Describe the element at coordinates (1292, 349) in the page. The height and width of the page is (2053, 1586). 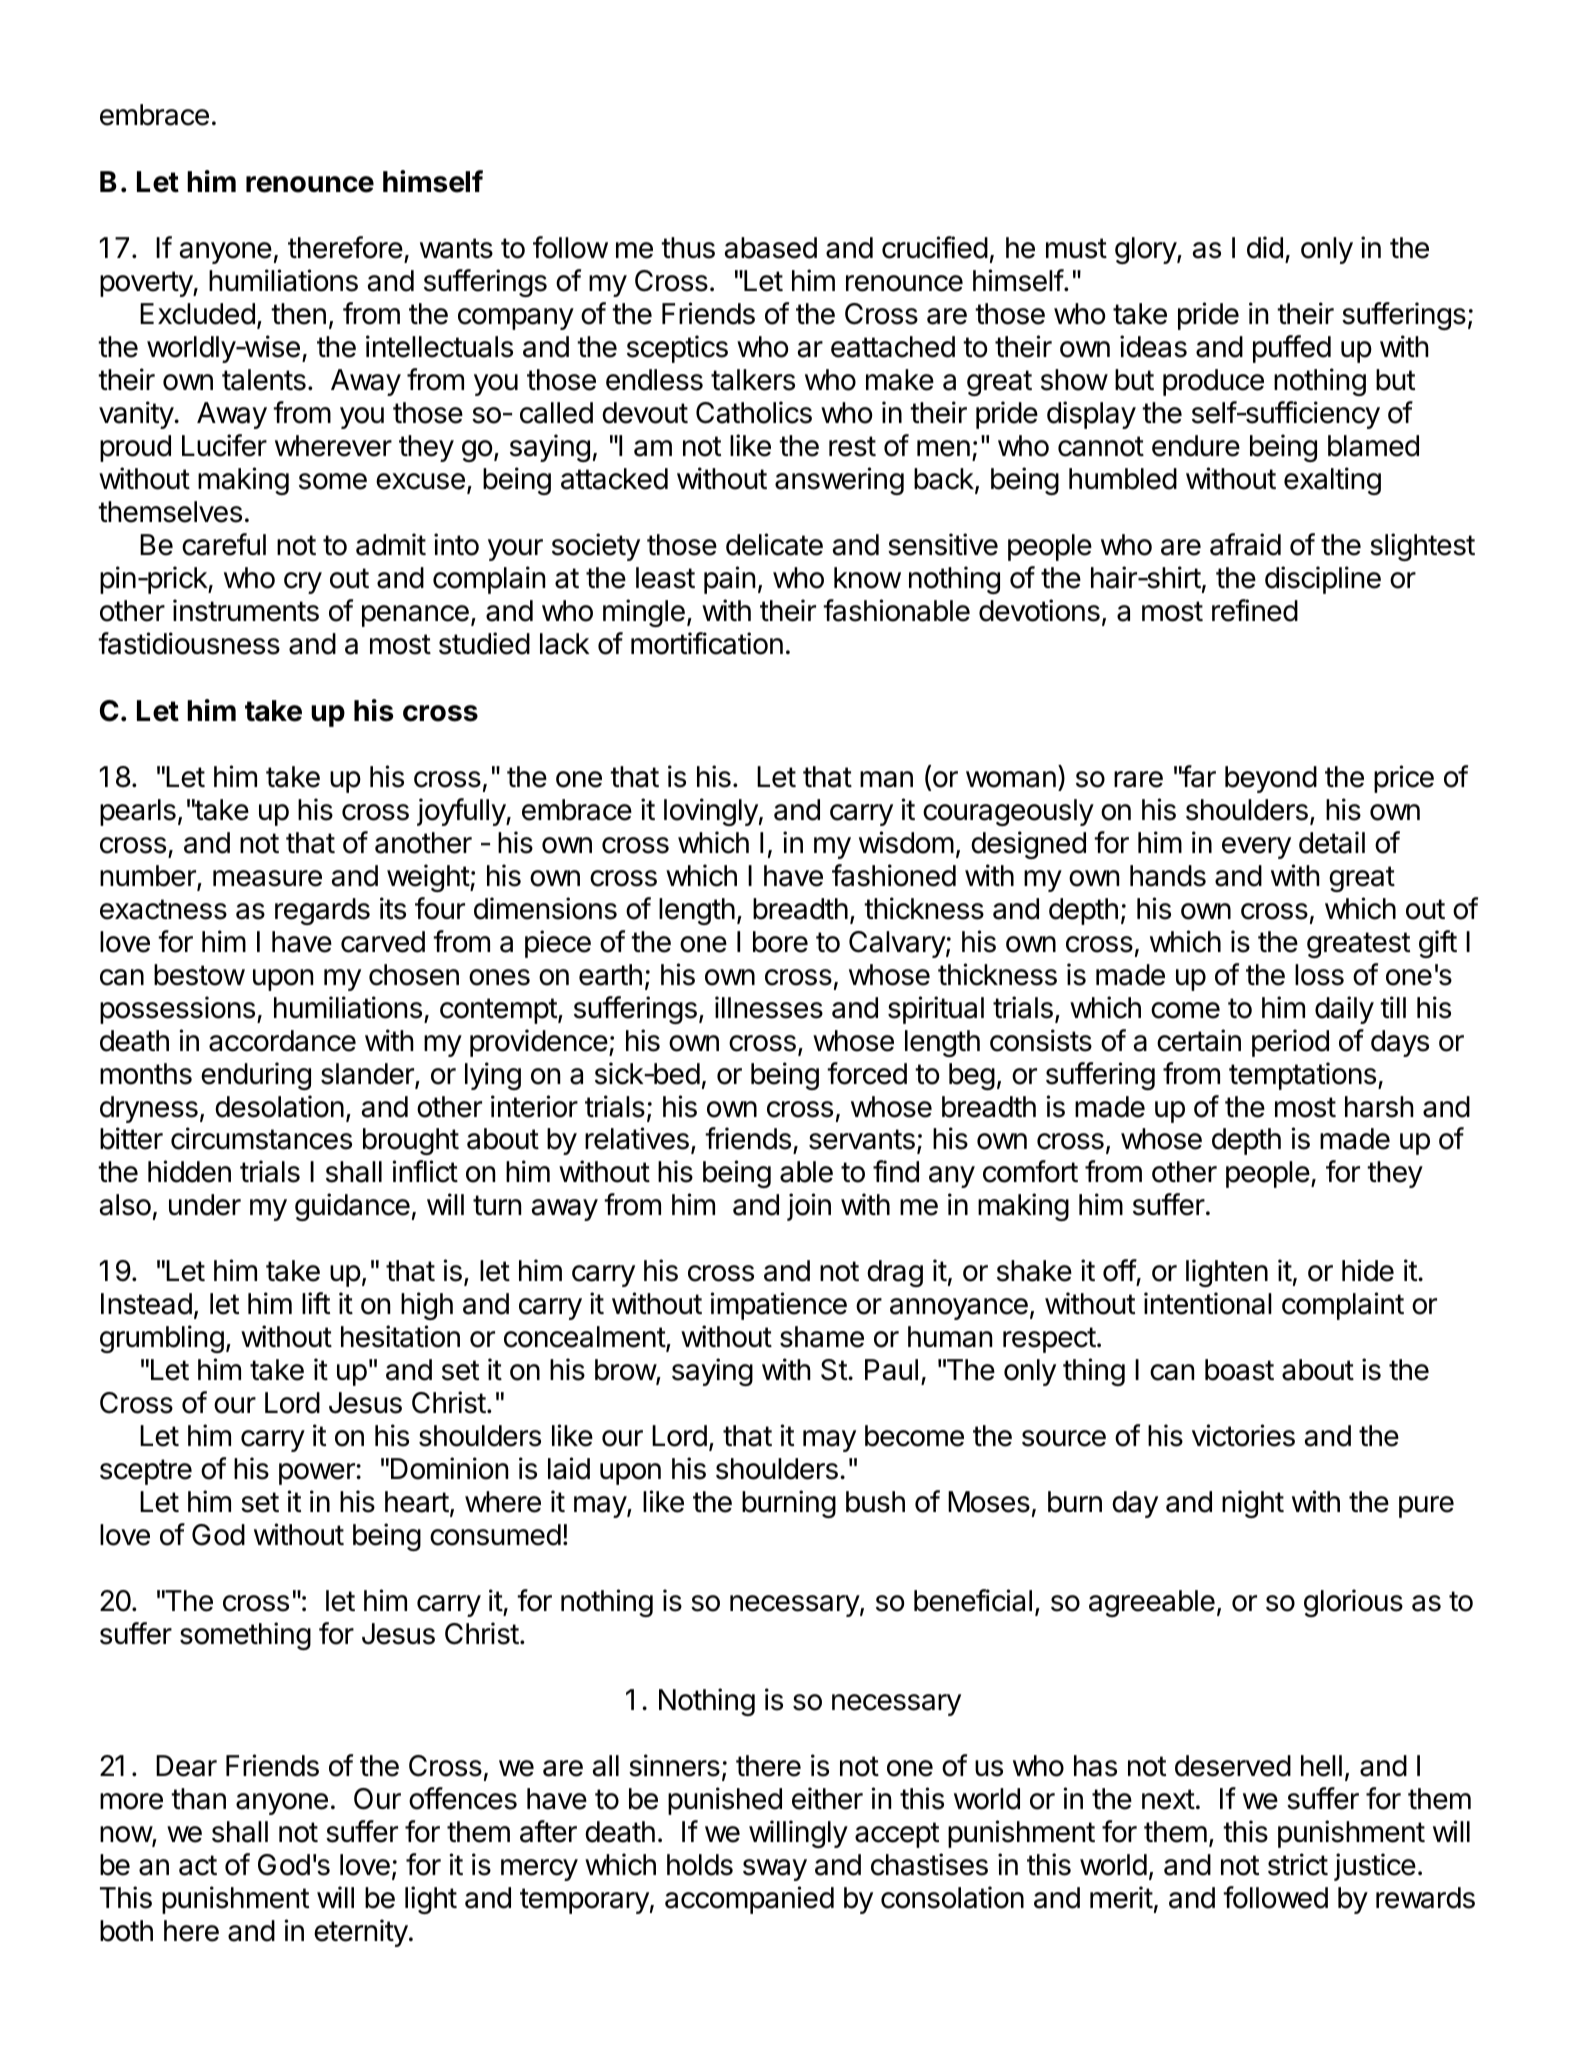
I see `puffed` at that location.
